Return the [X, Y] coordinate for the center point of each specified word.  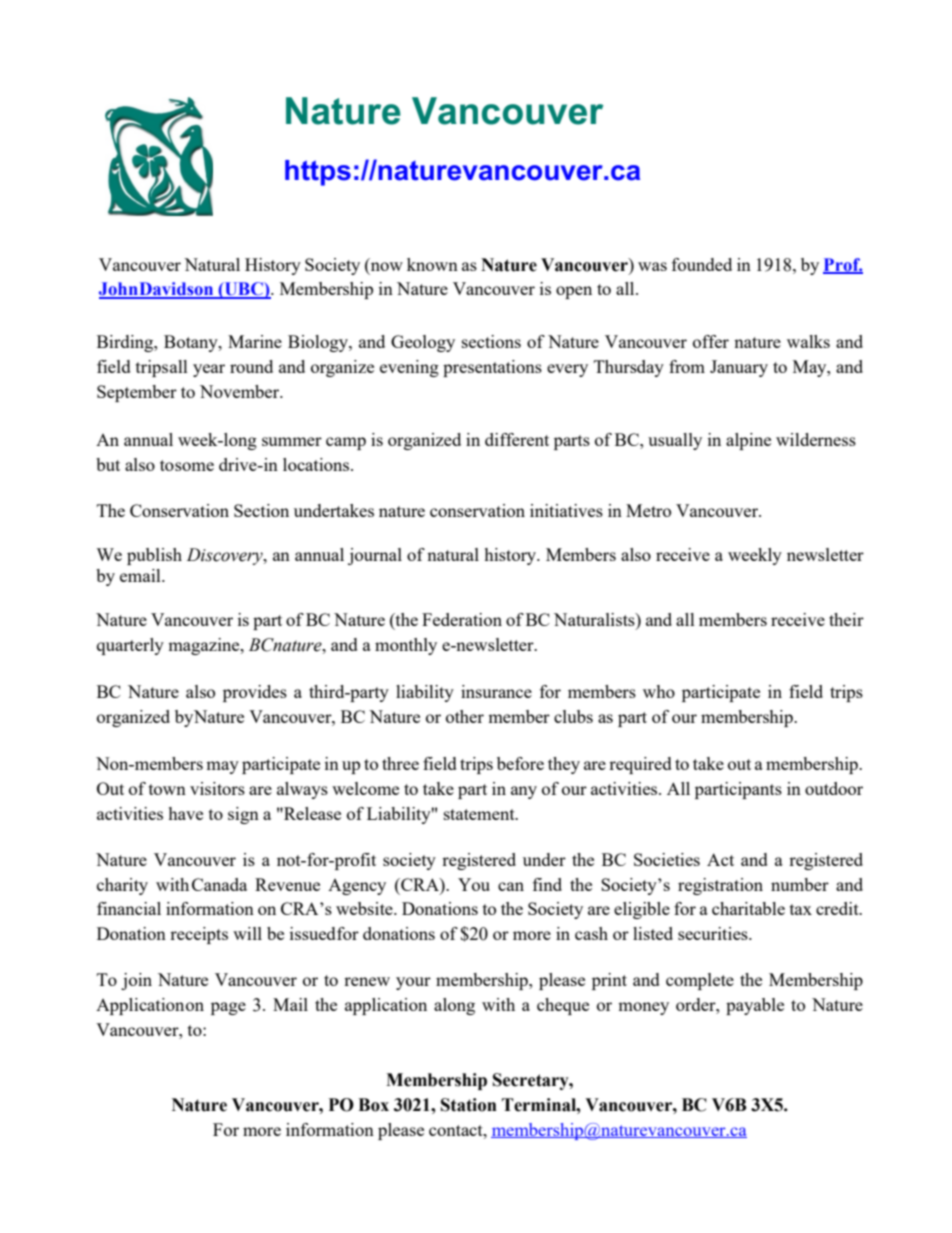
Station [469, 1105]
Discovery [226, 556]
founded [702, 264]
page [228, 1008]
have [185, 813]
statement [480, 814]
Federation [462, 619]
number [800, 884]
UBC [243, 290]
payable [755, 1006]
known [432, 264]
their [846, 619]
